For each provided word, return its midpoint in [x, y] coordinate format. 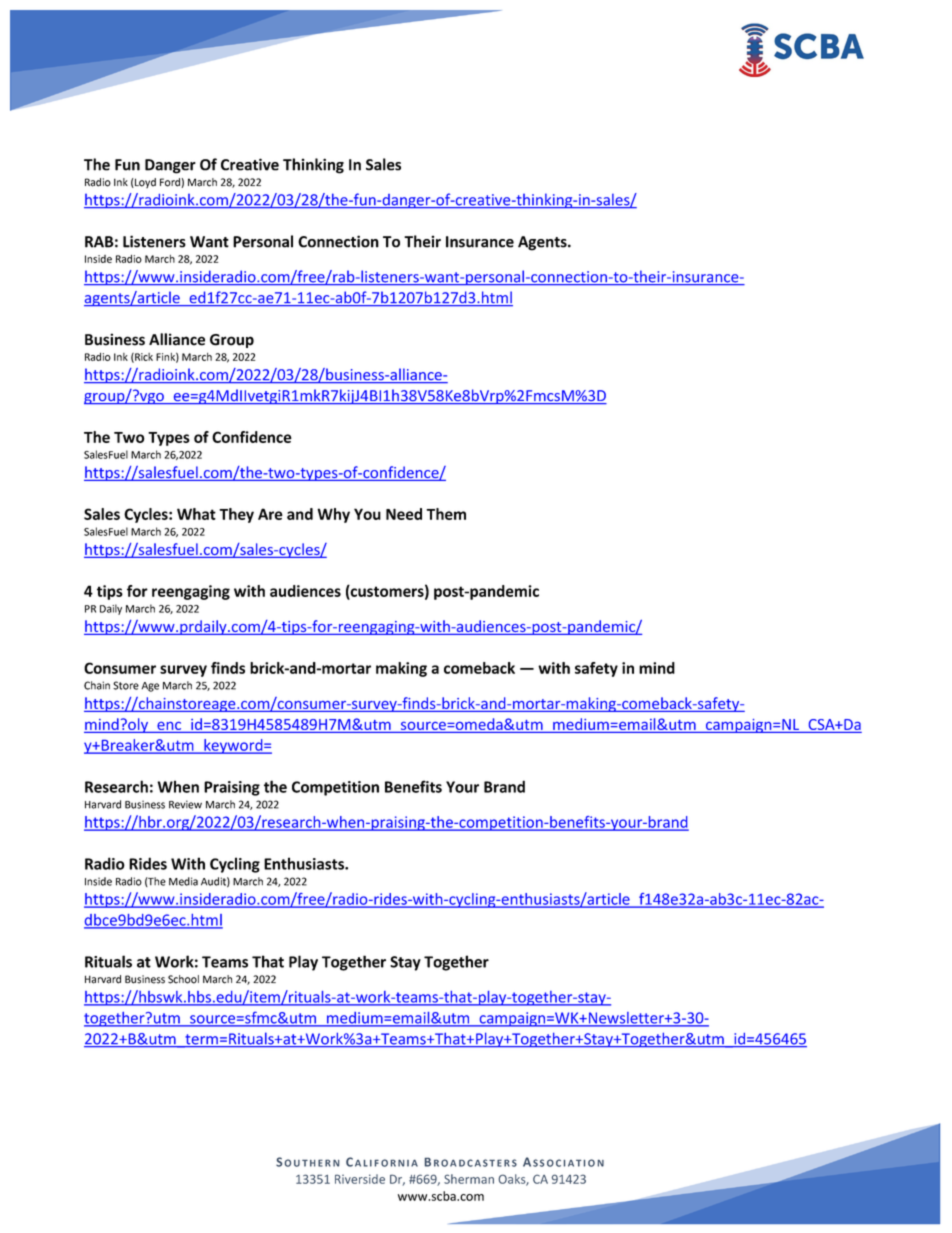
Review [185, 804]
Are [270, 514]
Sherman [469, 1179]
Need [404, 514]
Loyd [144, 183]
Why [333, 515]
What [196, 514]
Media [183, 881]
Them [446, 514]
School [183, 979]
